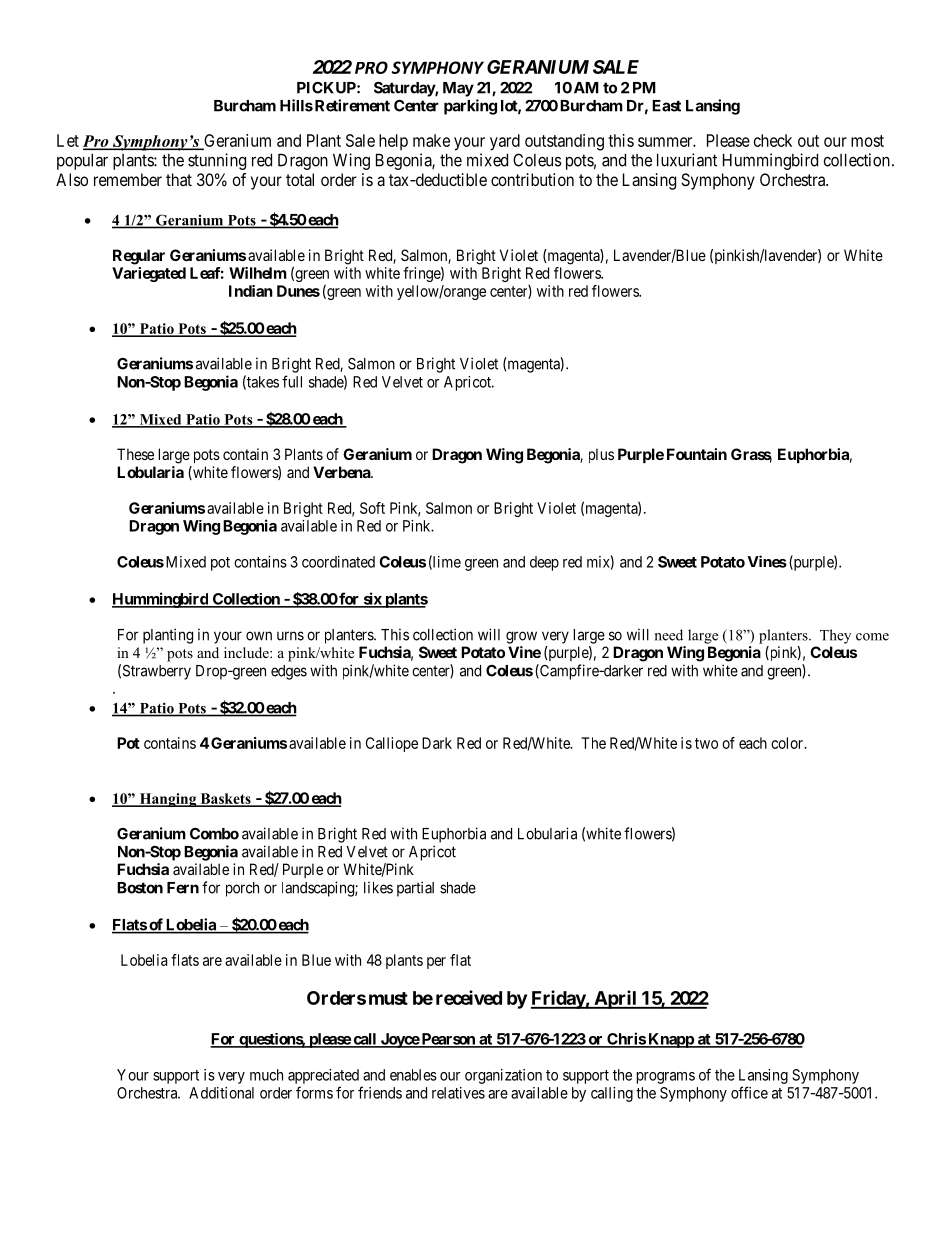  I want to click on Additional, so click(221, 1093).
